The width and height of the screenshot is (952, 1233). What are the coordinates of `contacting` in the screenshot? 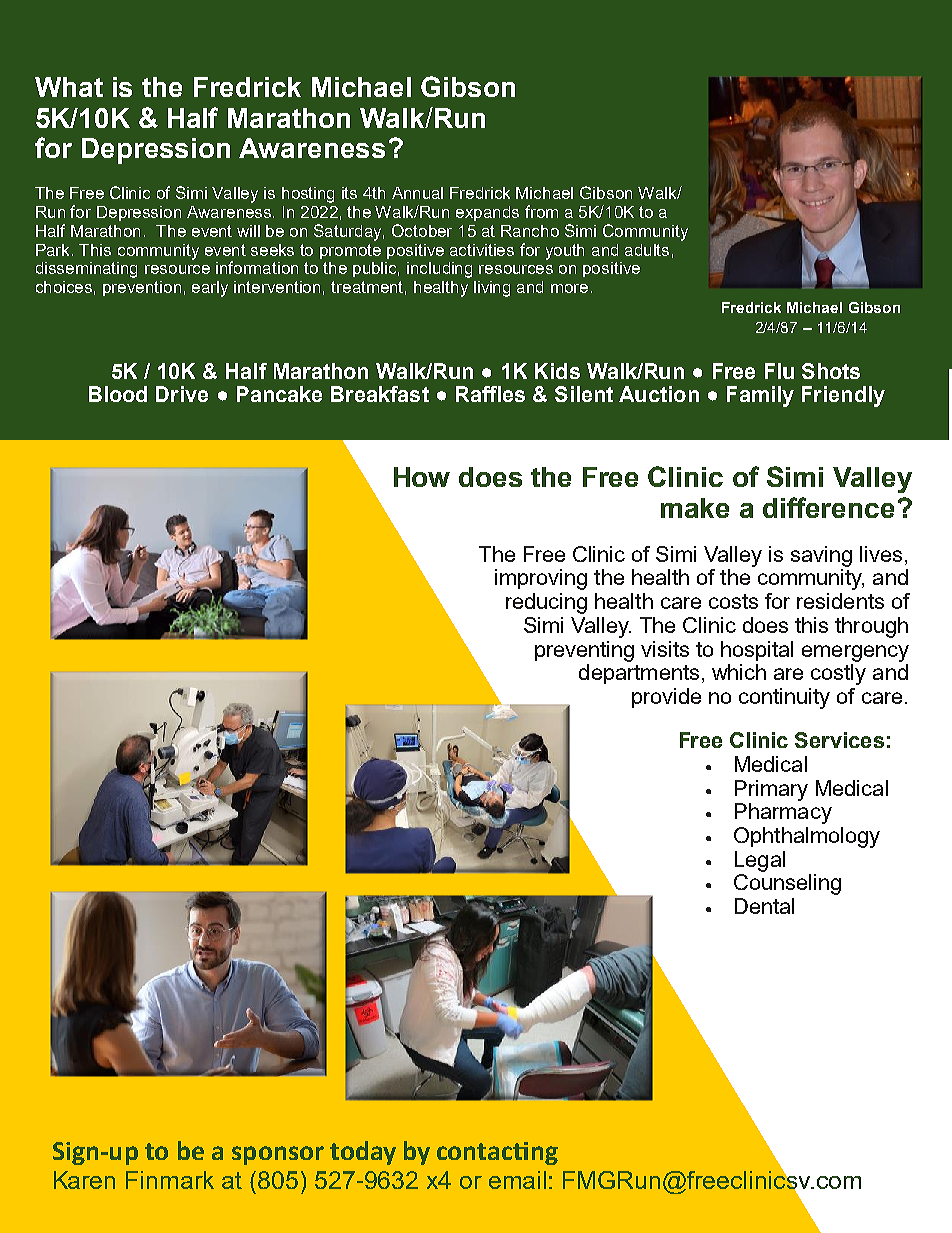 It's located at (497, 1153).
